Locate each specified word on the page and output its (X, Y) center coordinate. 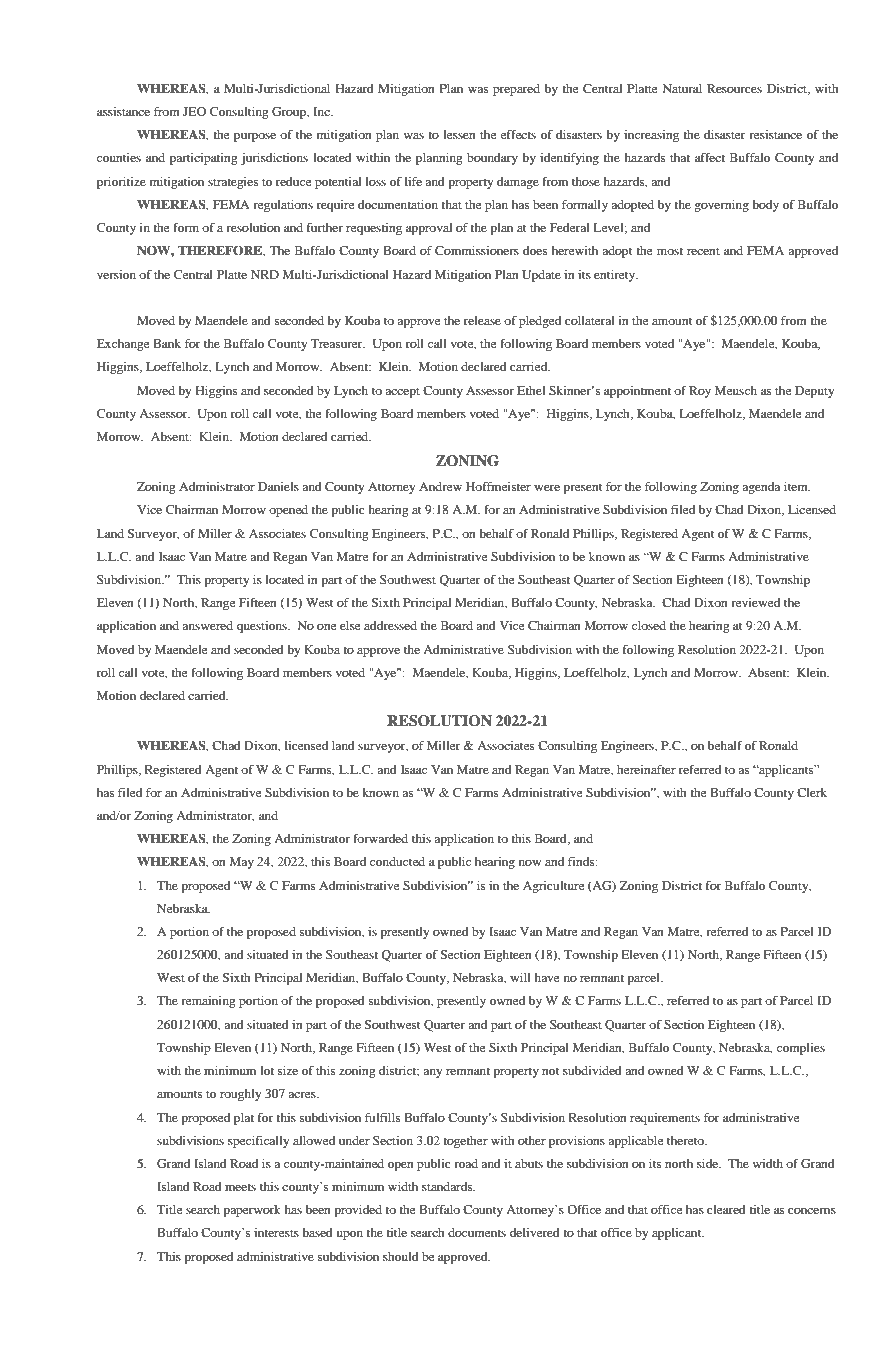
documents (477, 1232)
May (241, 863)
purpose (255, 137)
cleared (726, 1209)
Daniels (278, 486)
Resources (734, 88)
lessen (459, 134)
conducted (397, 861)
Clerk (812, 792)
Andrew (440, 486)
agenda (761, 488)
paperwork (252, 1211)
